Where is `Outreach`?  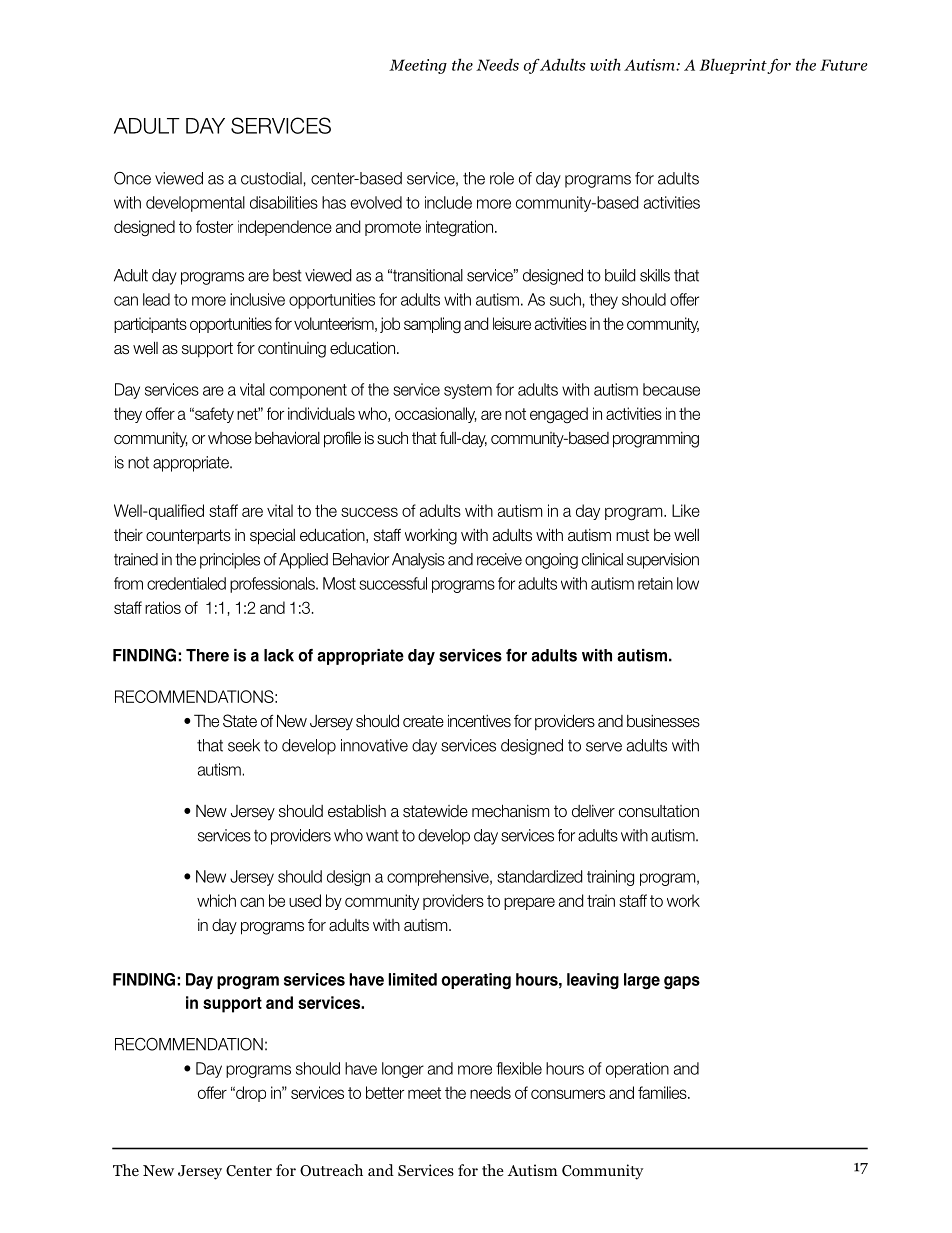 Outreach is located at coordinates (331, 1170).
